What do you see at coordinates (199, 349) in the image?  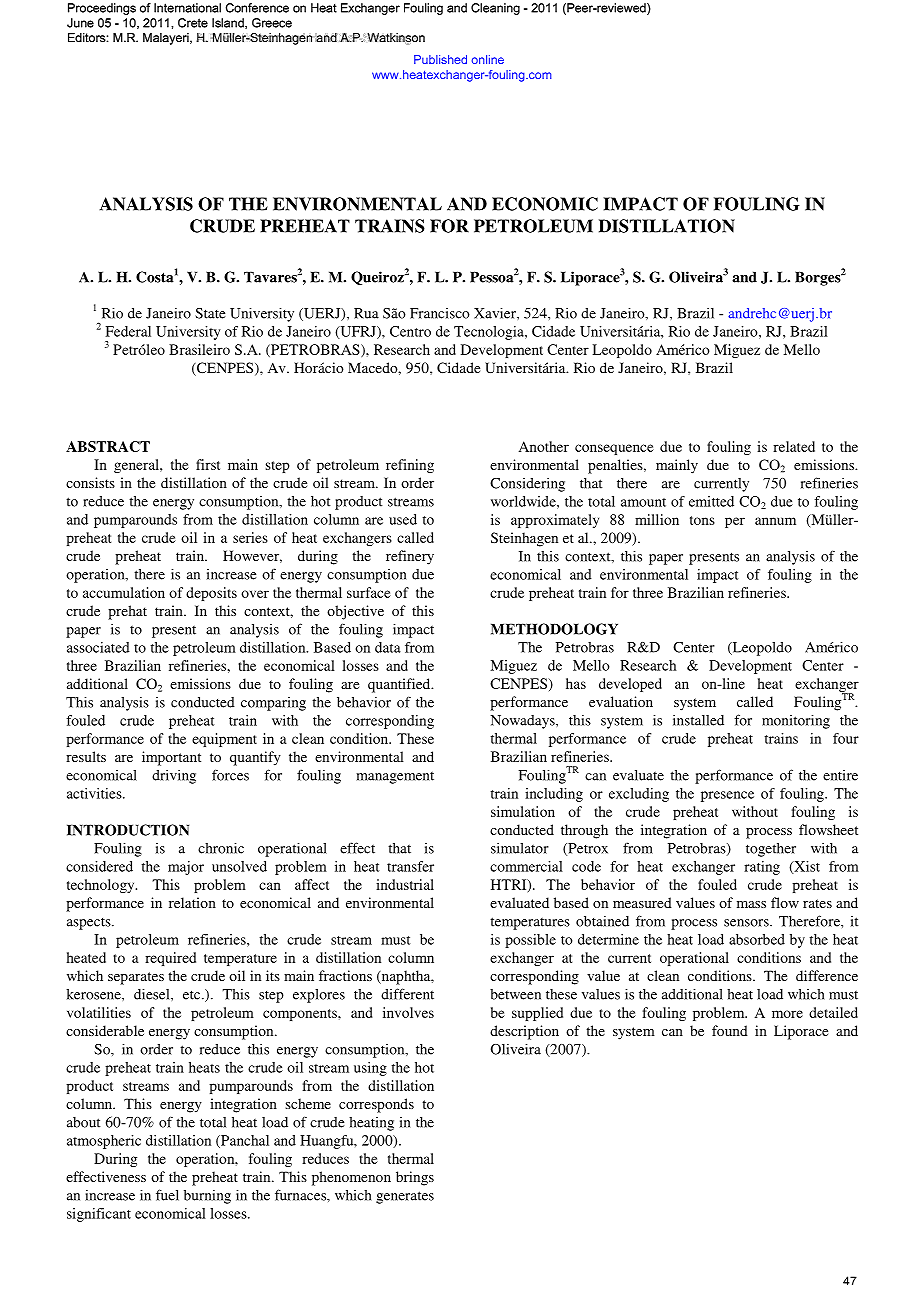 I see `Brasileiro` at bounding box center [199, 349].
